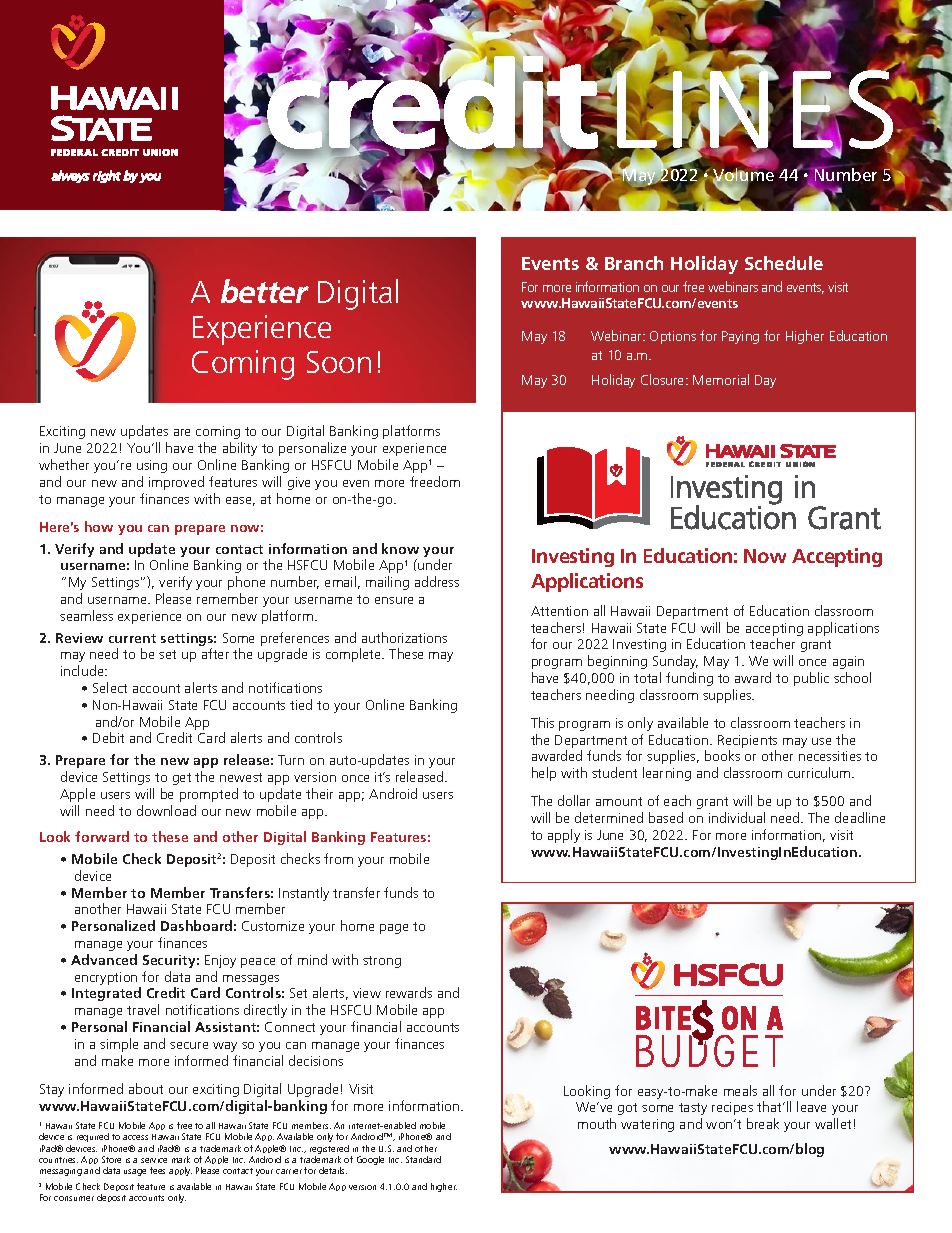 The height and width of the document is (1233, 952). I want to click on Debit, so click(108, 737).
